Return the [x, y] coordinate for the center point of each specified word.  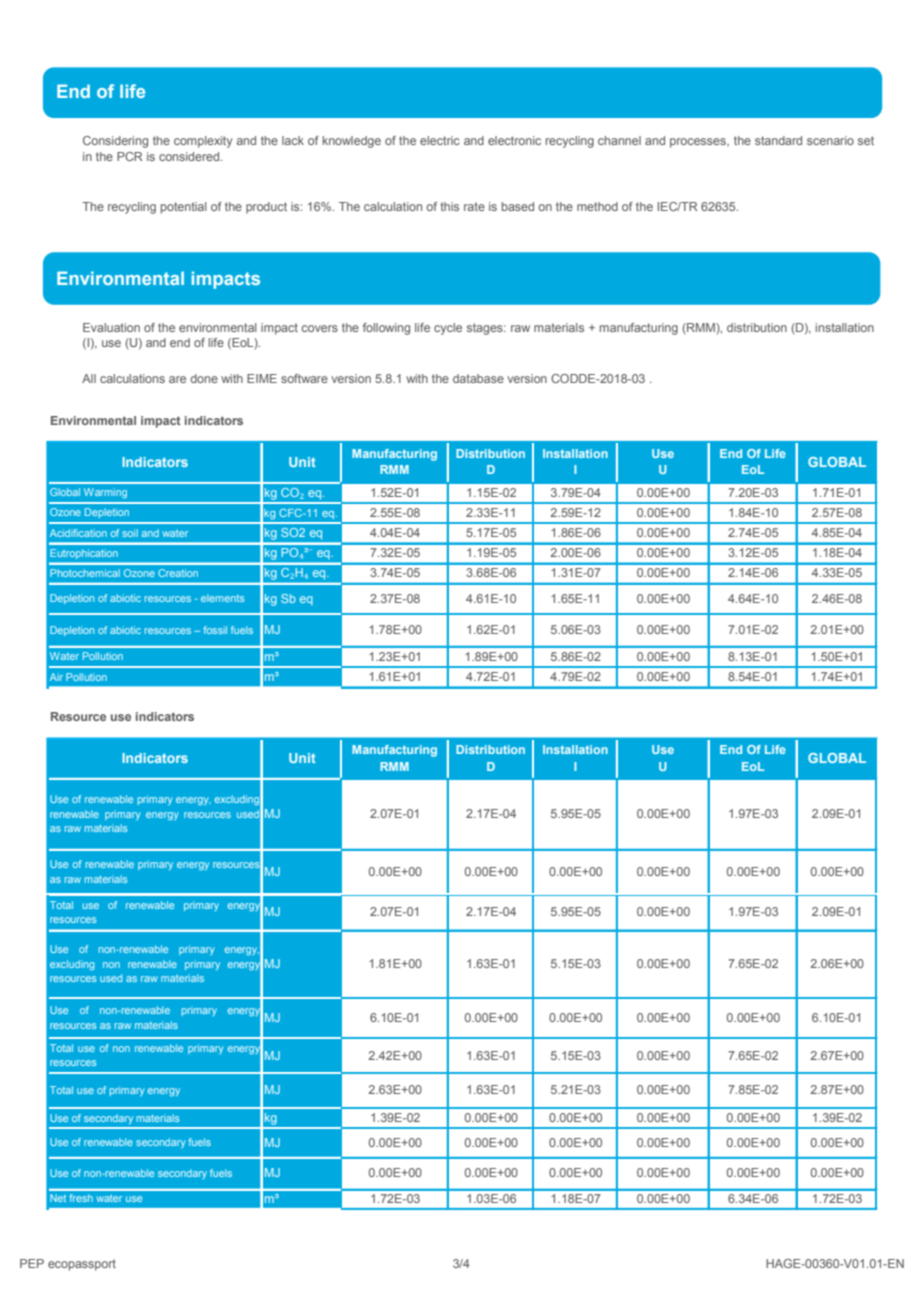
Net [58, 1198]
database [478, 378]
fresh [81, 1198]
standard [778, 140]
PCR [130, 156]
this [449, 206]
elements [222, 598]
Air [56, 677]
